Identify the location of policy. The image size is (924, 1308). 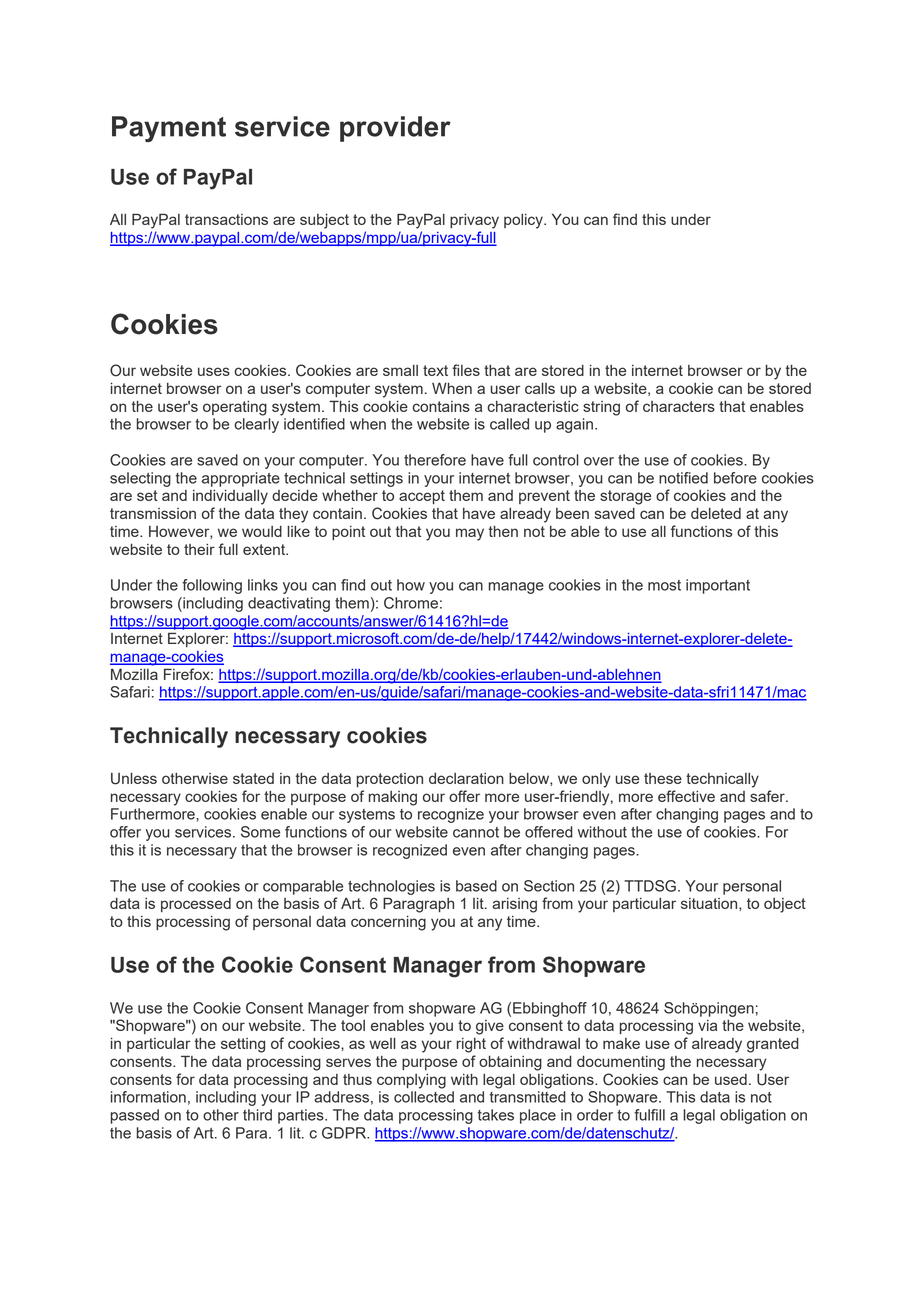
(524, 221).
